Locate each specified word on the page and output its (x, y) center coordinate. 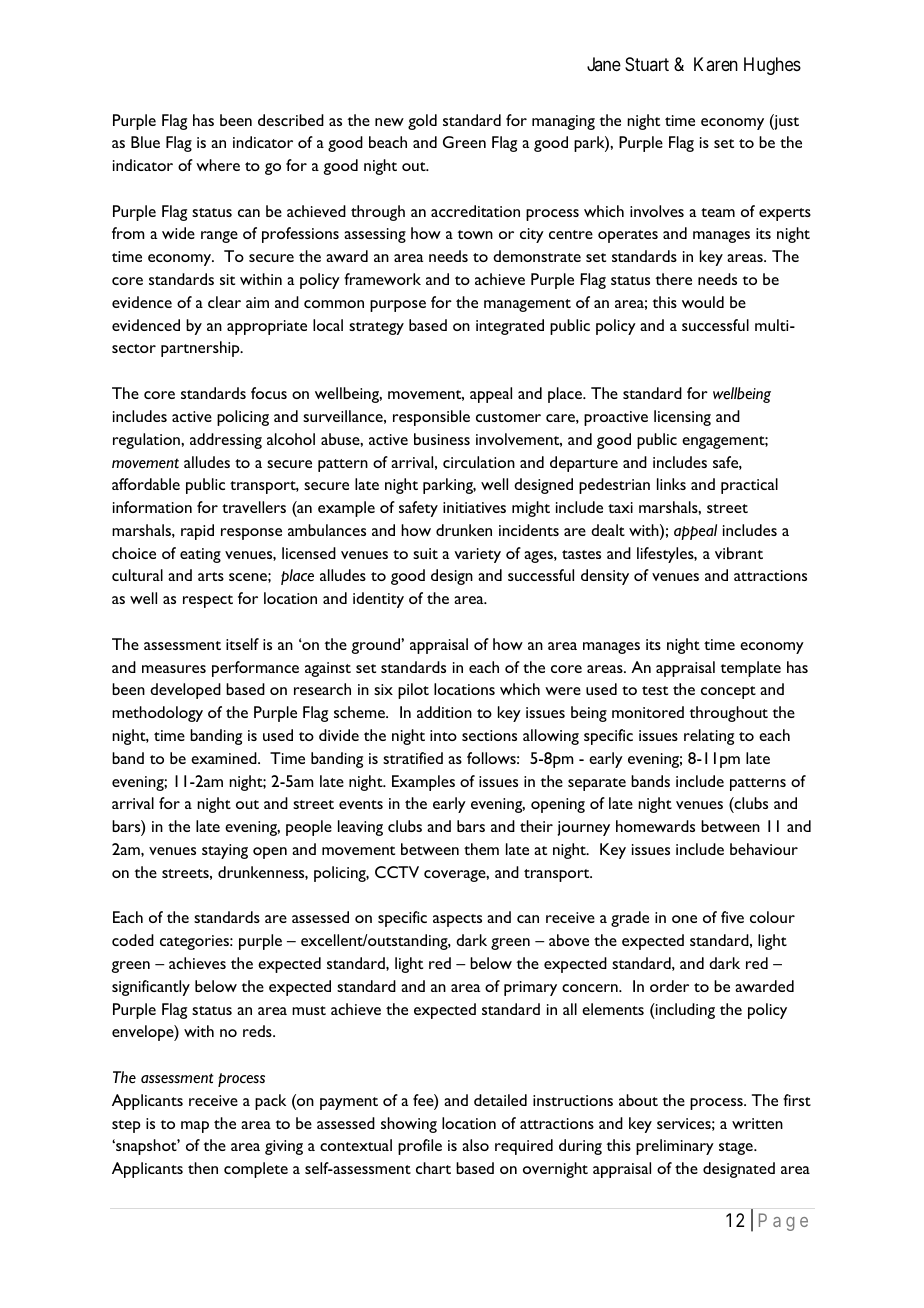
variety (477, 555)
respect (208, 601)
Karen (716, 64)
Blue (145, 142)
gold (422, 122)
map (195, 1127)
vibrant (739, 553)
